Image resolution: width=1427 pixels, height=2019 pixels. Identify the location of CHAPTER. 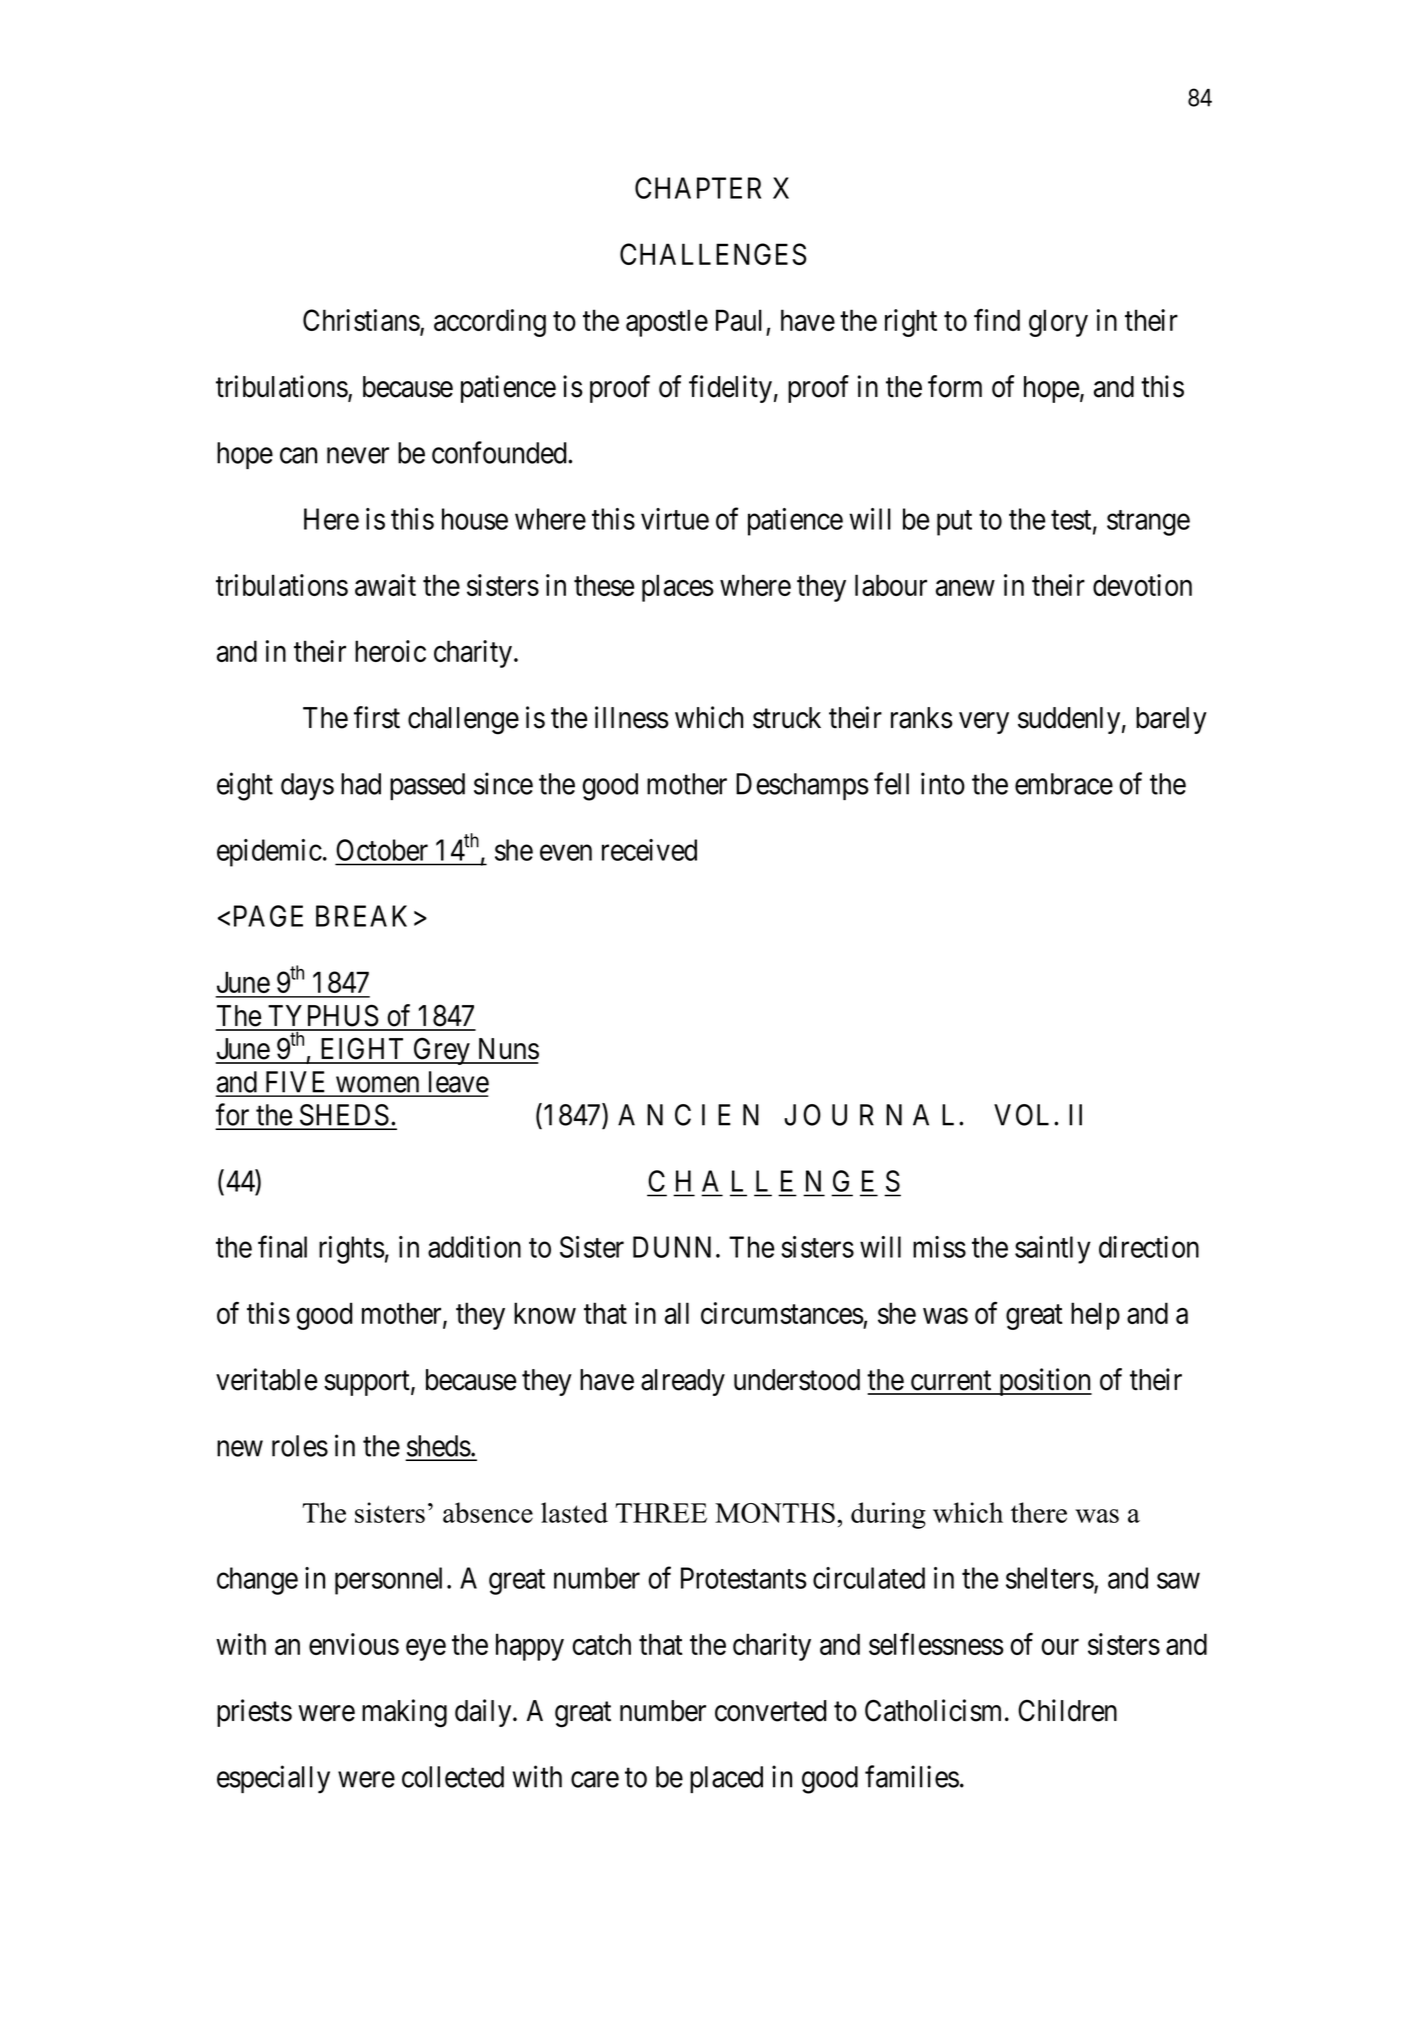
(698, 188).
